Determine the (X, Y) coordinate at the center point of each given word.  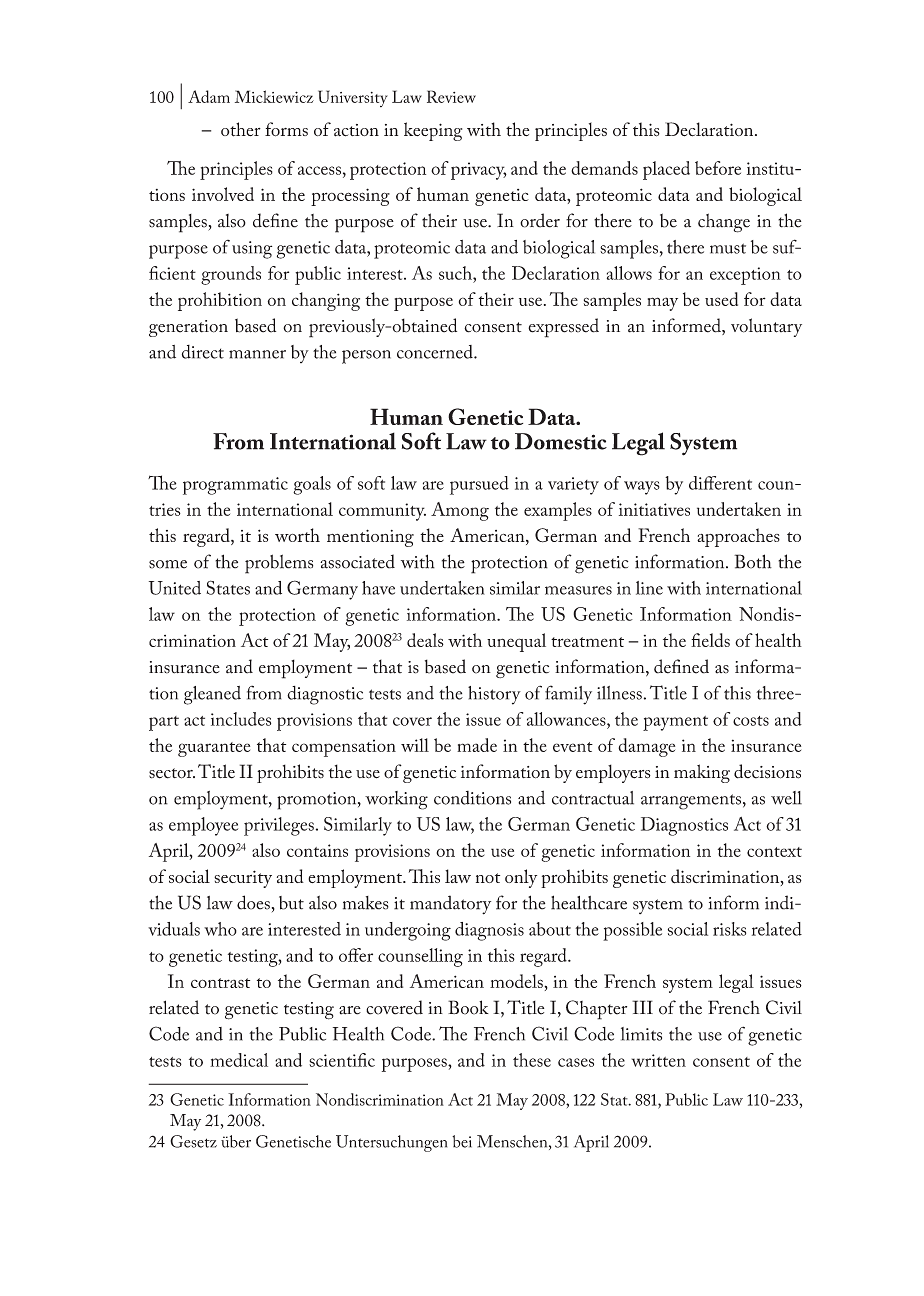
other (241, 129)
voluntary (766, 327)
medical (239, 1060)
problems (279, 564)
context (774, 852)
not (488, 878)
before (718, 168)
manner (257, 354)
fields (710, 640)
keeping (433, 131)
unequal (516, 642)
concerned (436, 352)
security (243, 879)
